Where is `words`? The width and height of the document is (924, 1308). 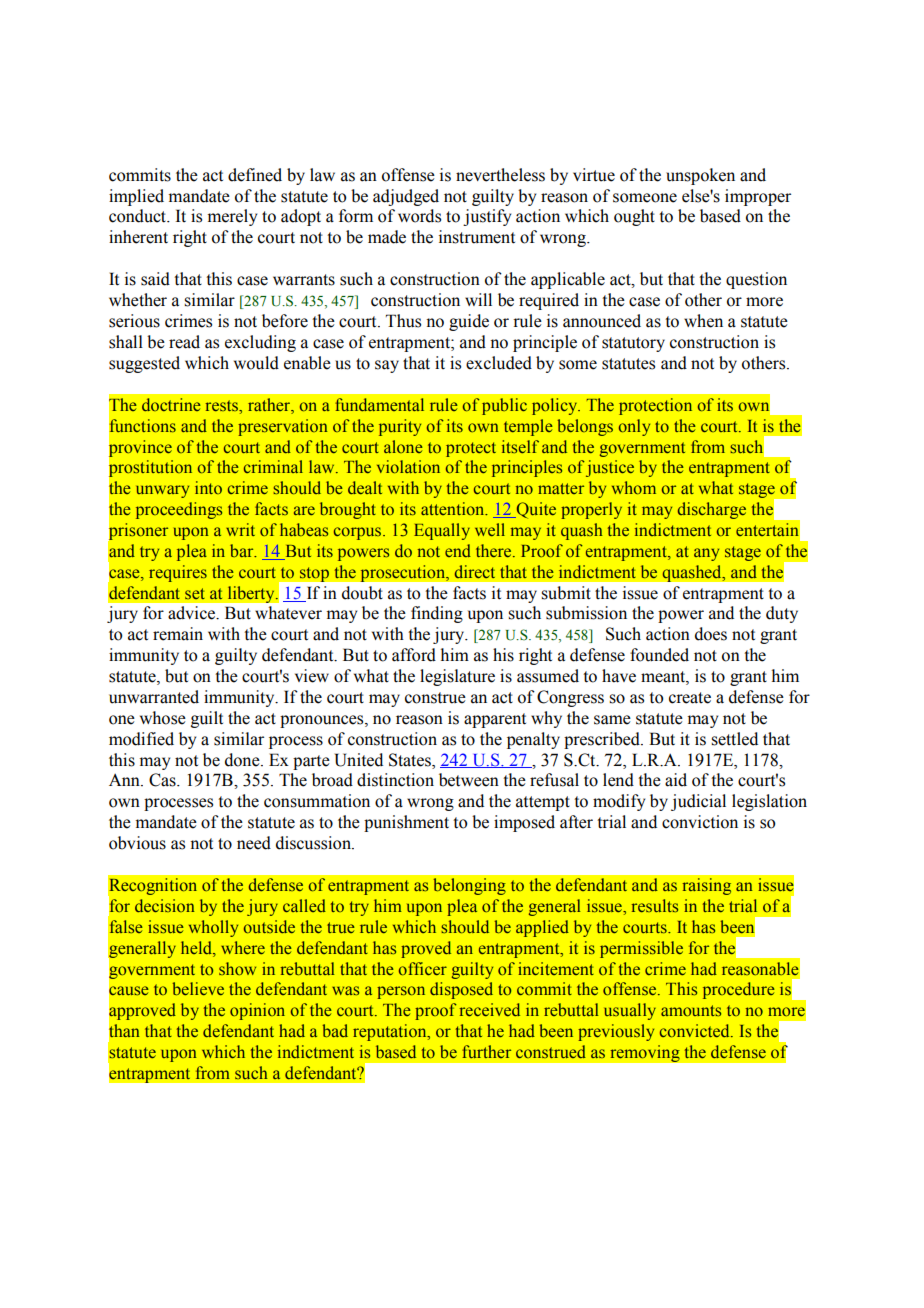
words is located at coordinates (419, 216).
